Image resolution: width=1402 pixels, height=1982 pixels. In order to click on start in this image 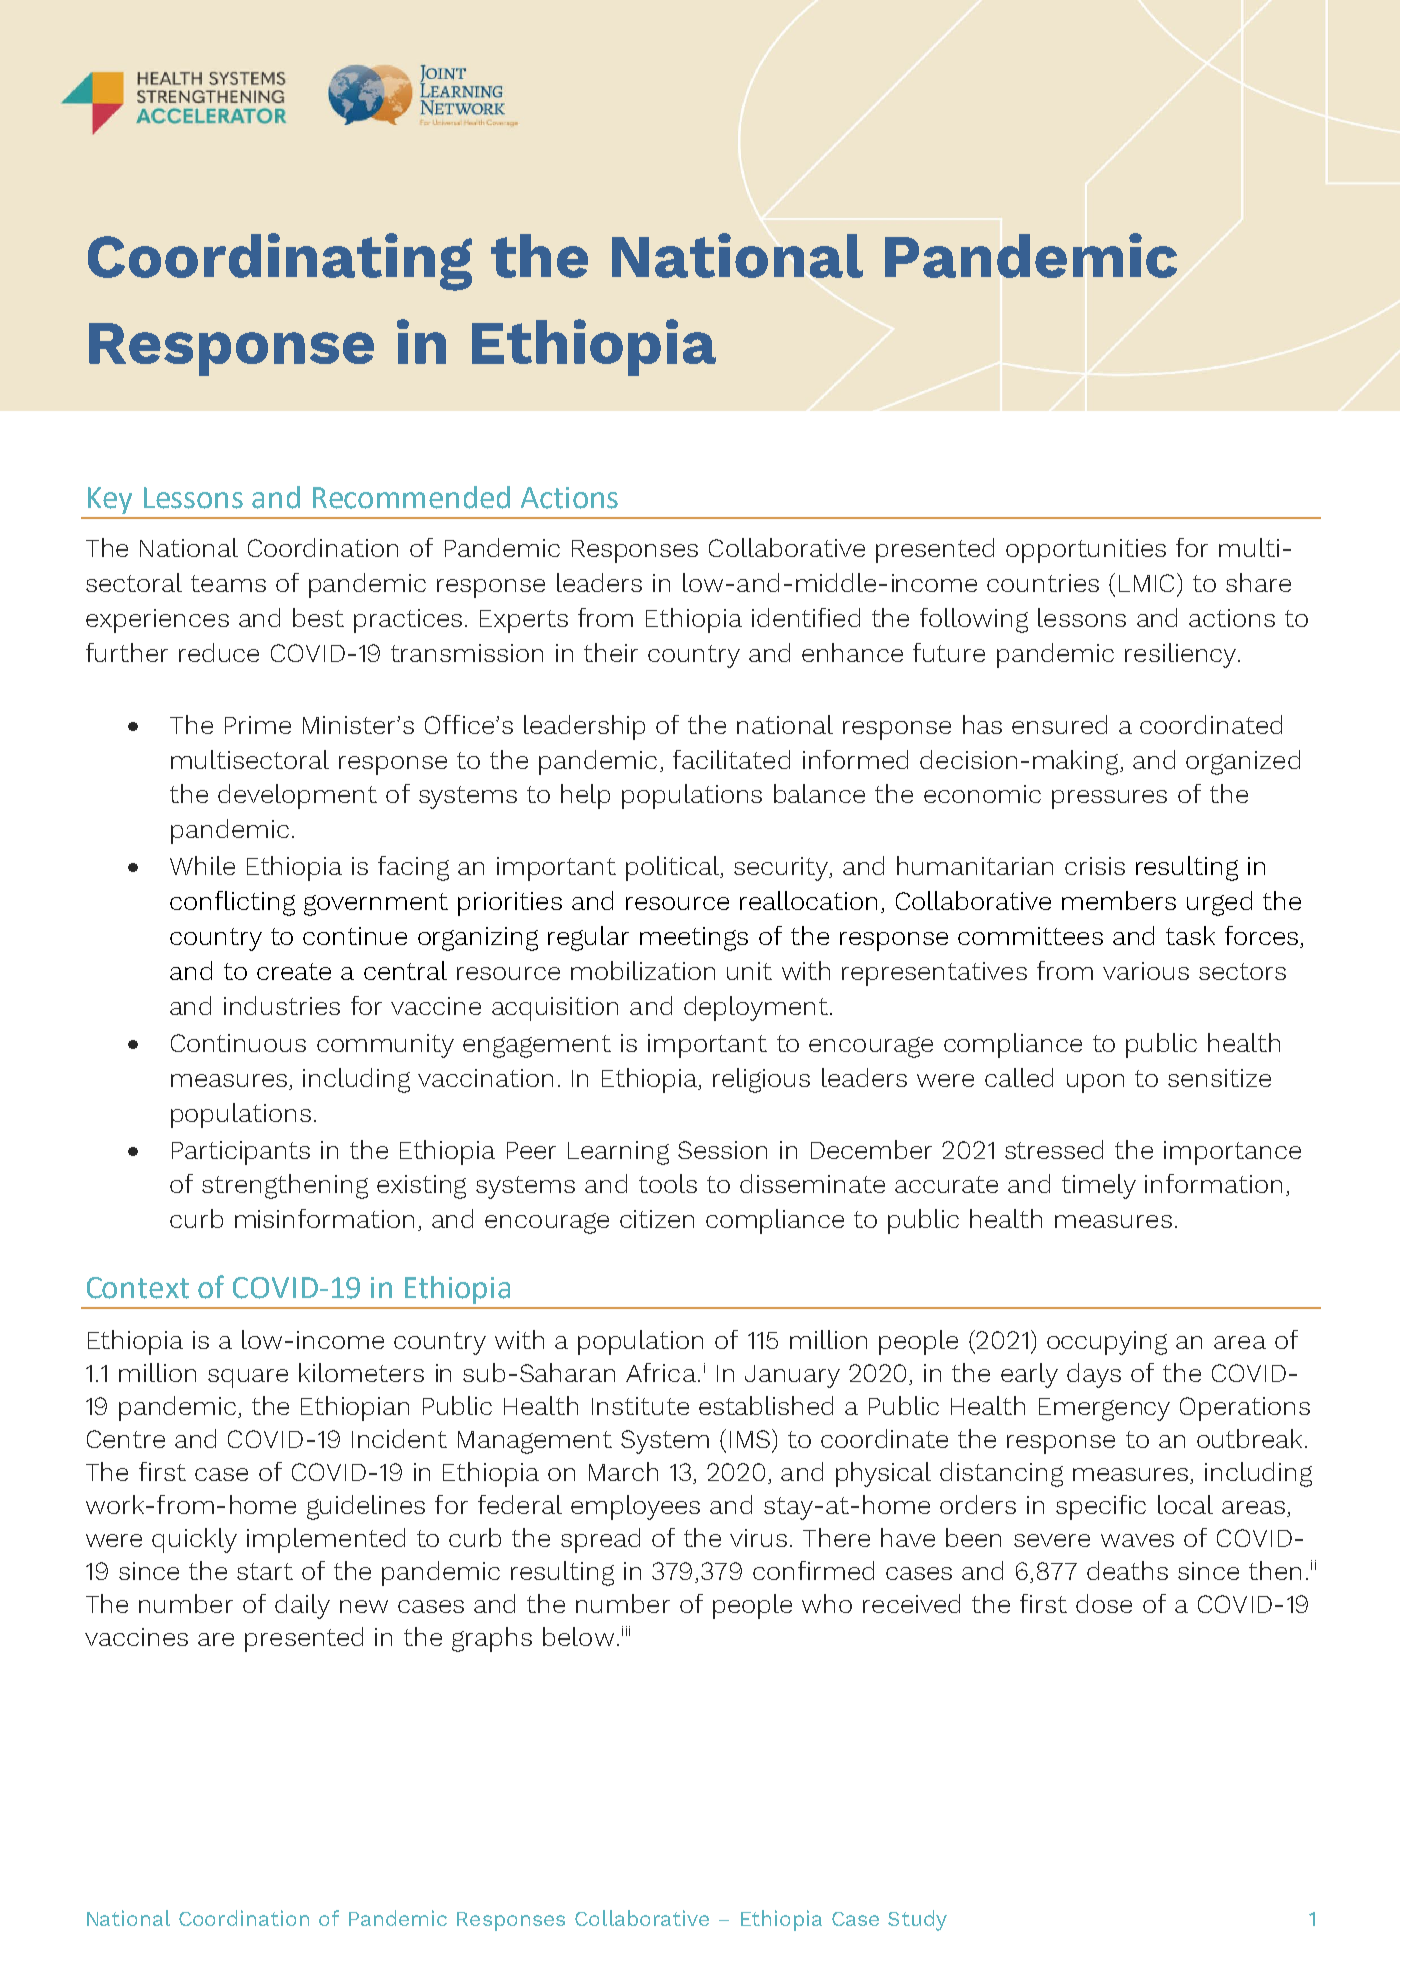, I will do `click(265, 1571)`.
